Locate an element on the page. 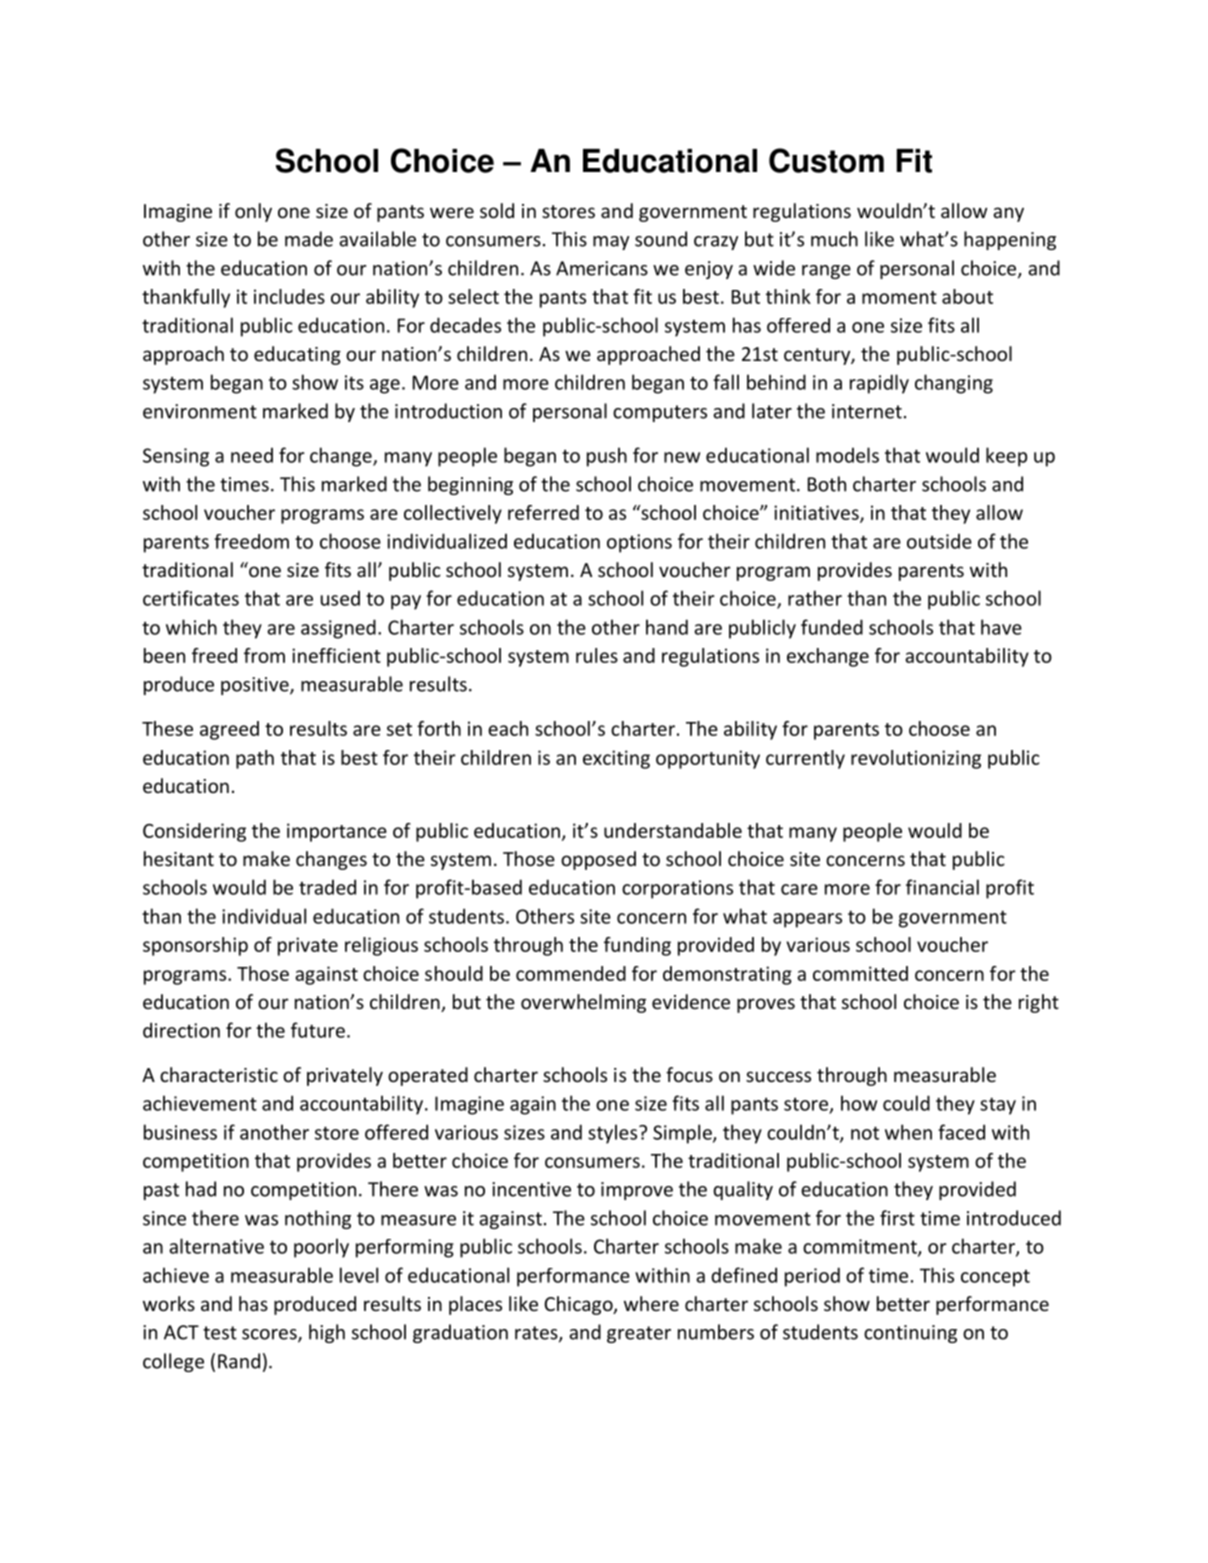 The width and height of the page is (1208, 1563). Chicago is located at coordinates (579, 1305).
